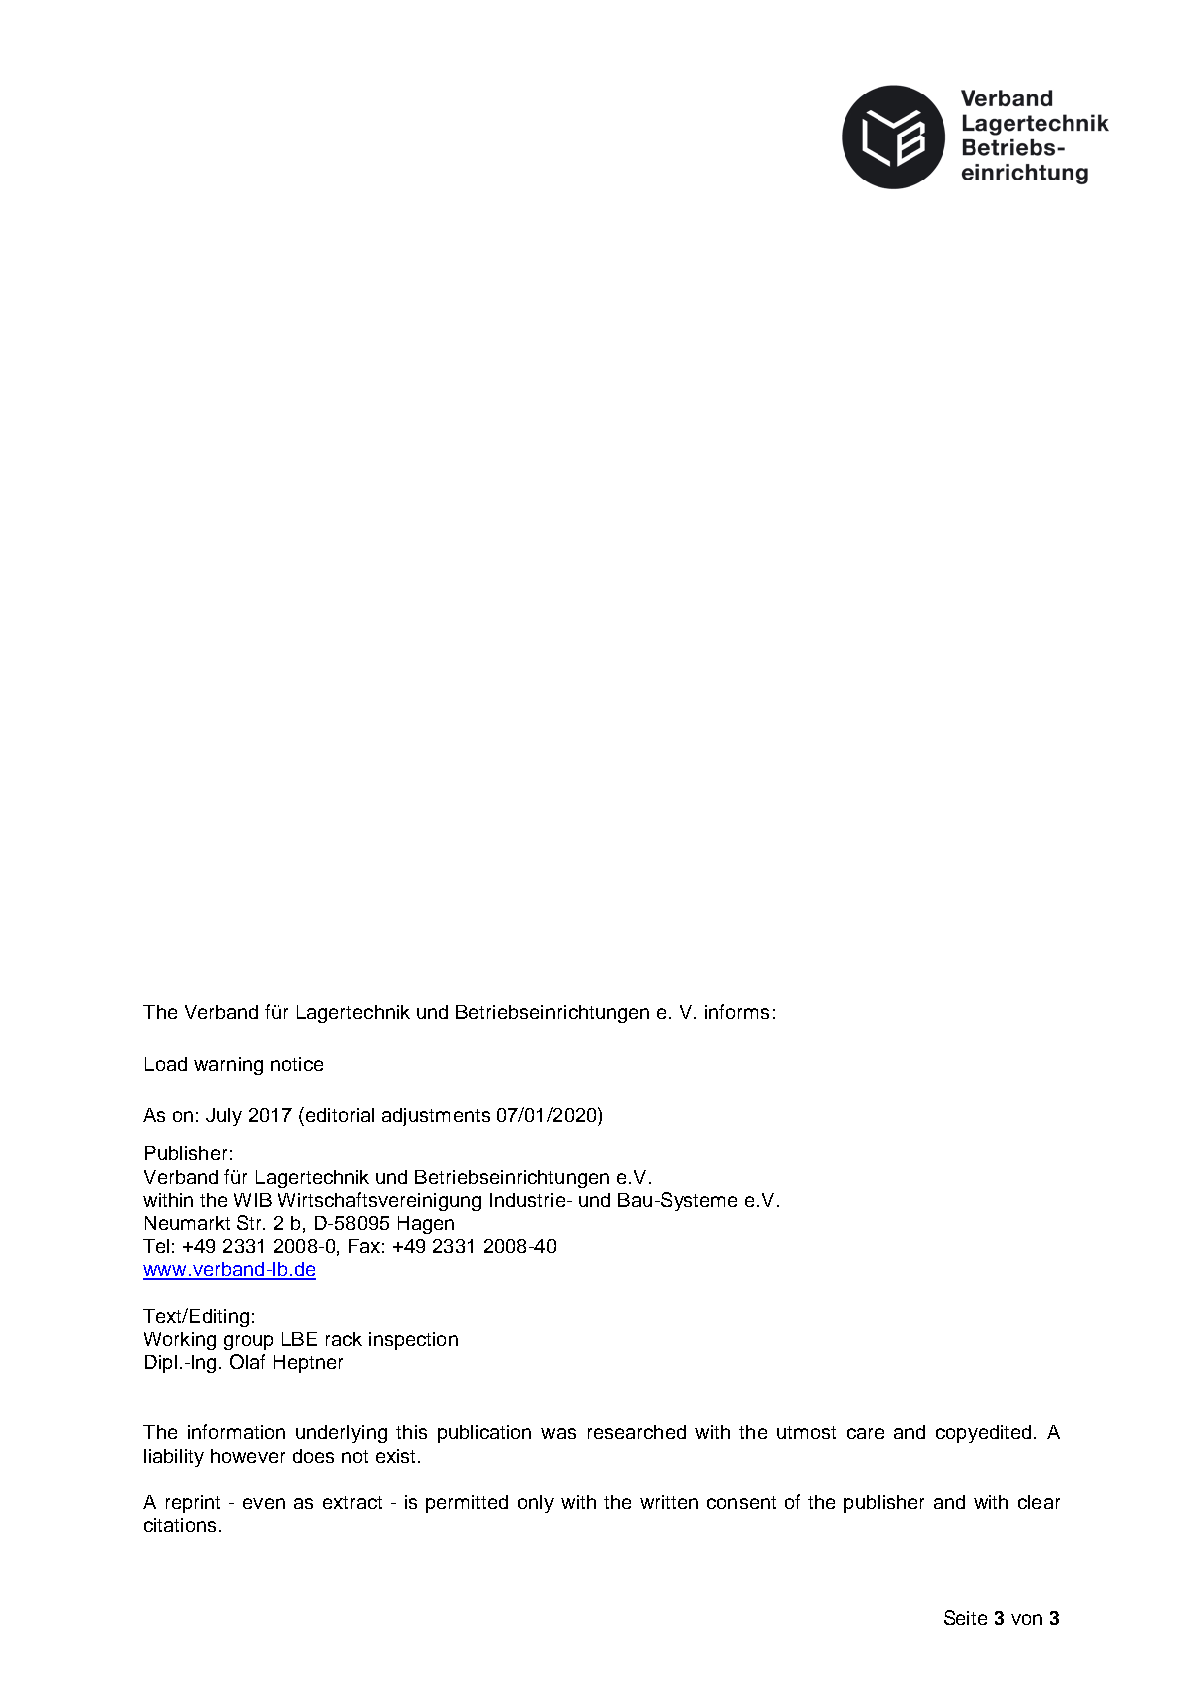 The width and height of the screenshot is (1204, 1702). I want to click on however, so click(248, 1456).
